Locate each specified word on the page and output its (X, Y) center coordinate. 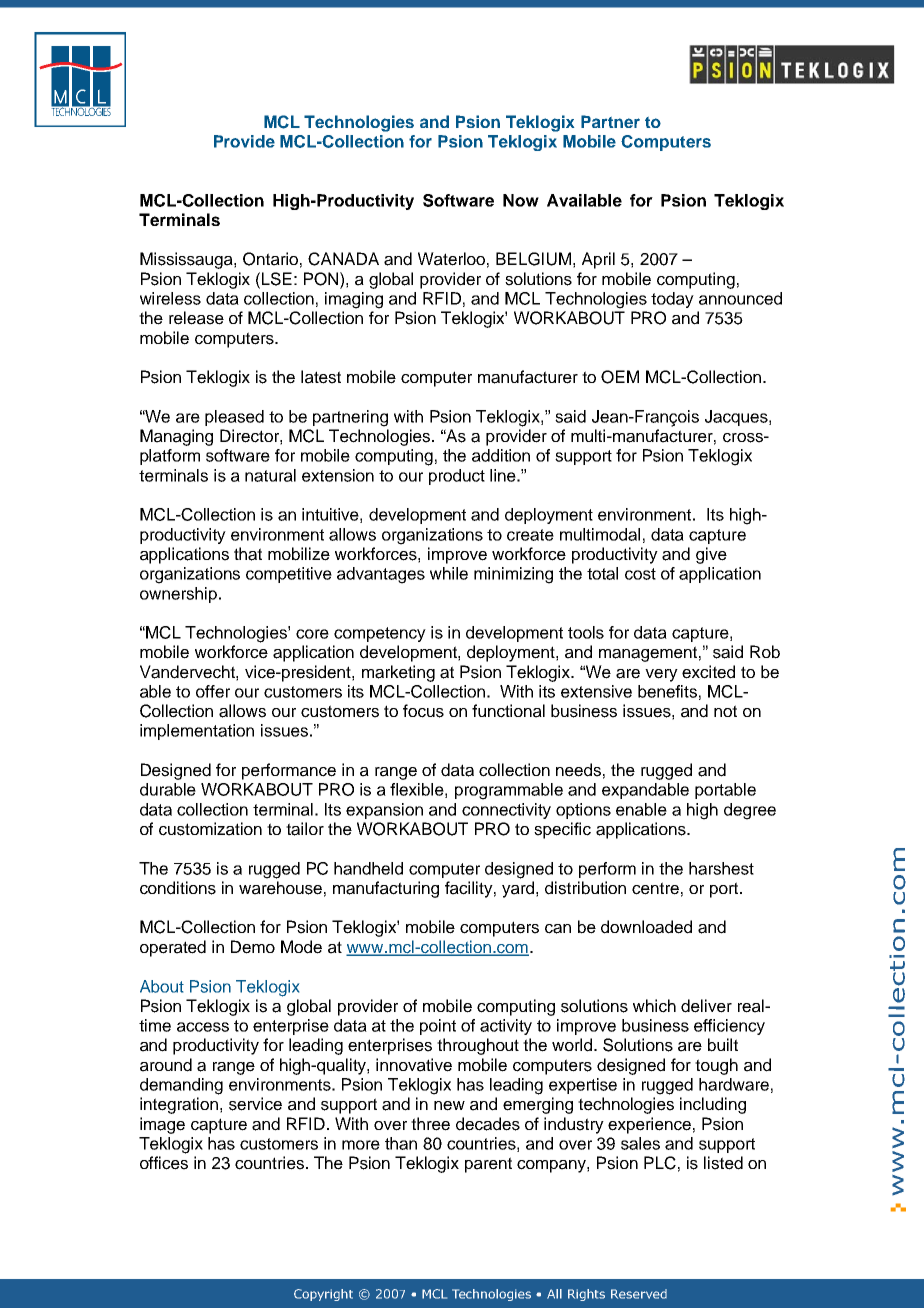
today (672, 300)
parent (488, 1165)
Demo (253, 947)
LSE (277, 279)
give (711, 555)
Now (521, 200)
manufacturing (386, 889)
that (248, 554)
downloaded (646, 927)
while (449, 573)
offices (164, 1163)
